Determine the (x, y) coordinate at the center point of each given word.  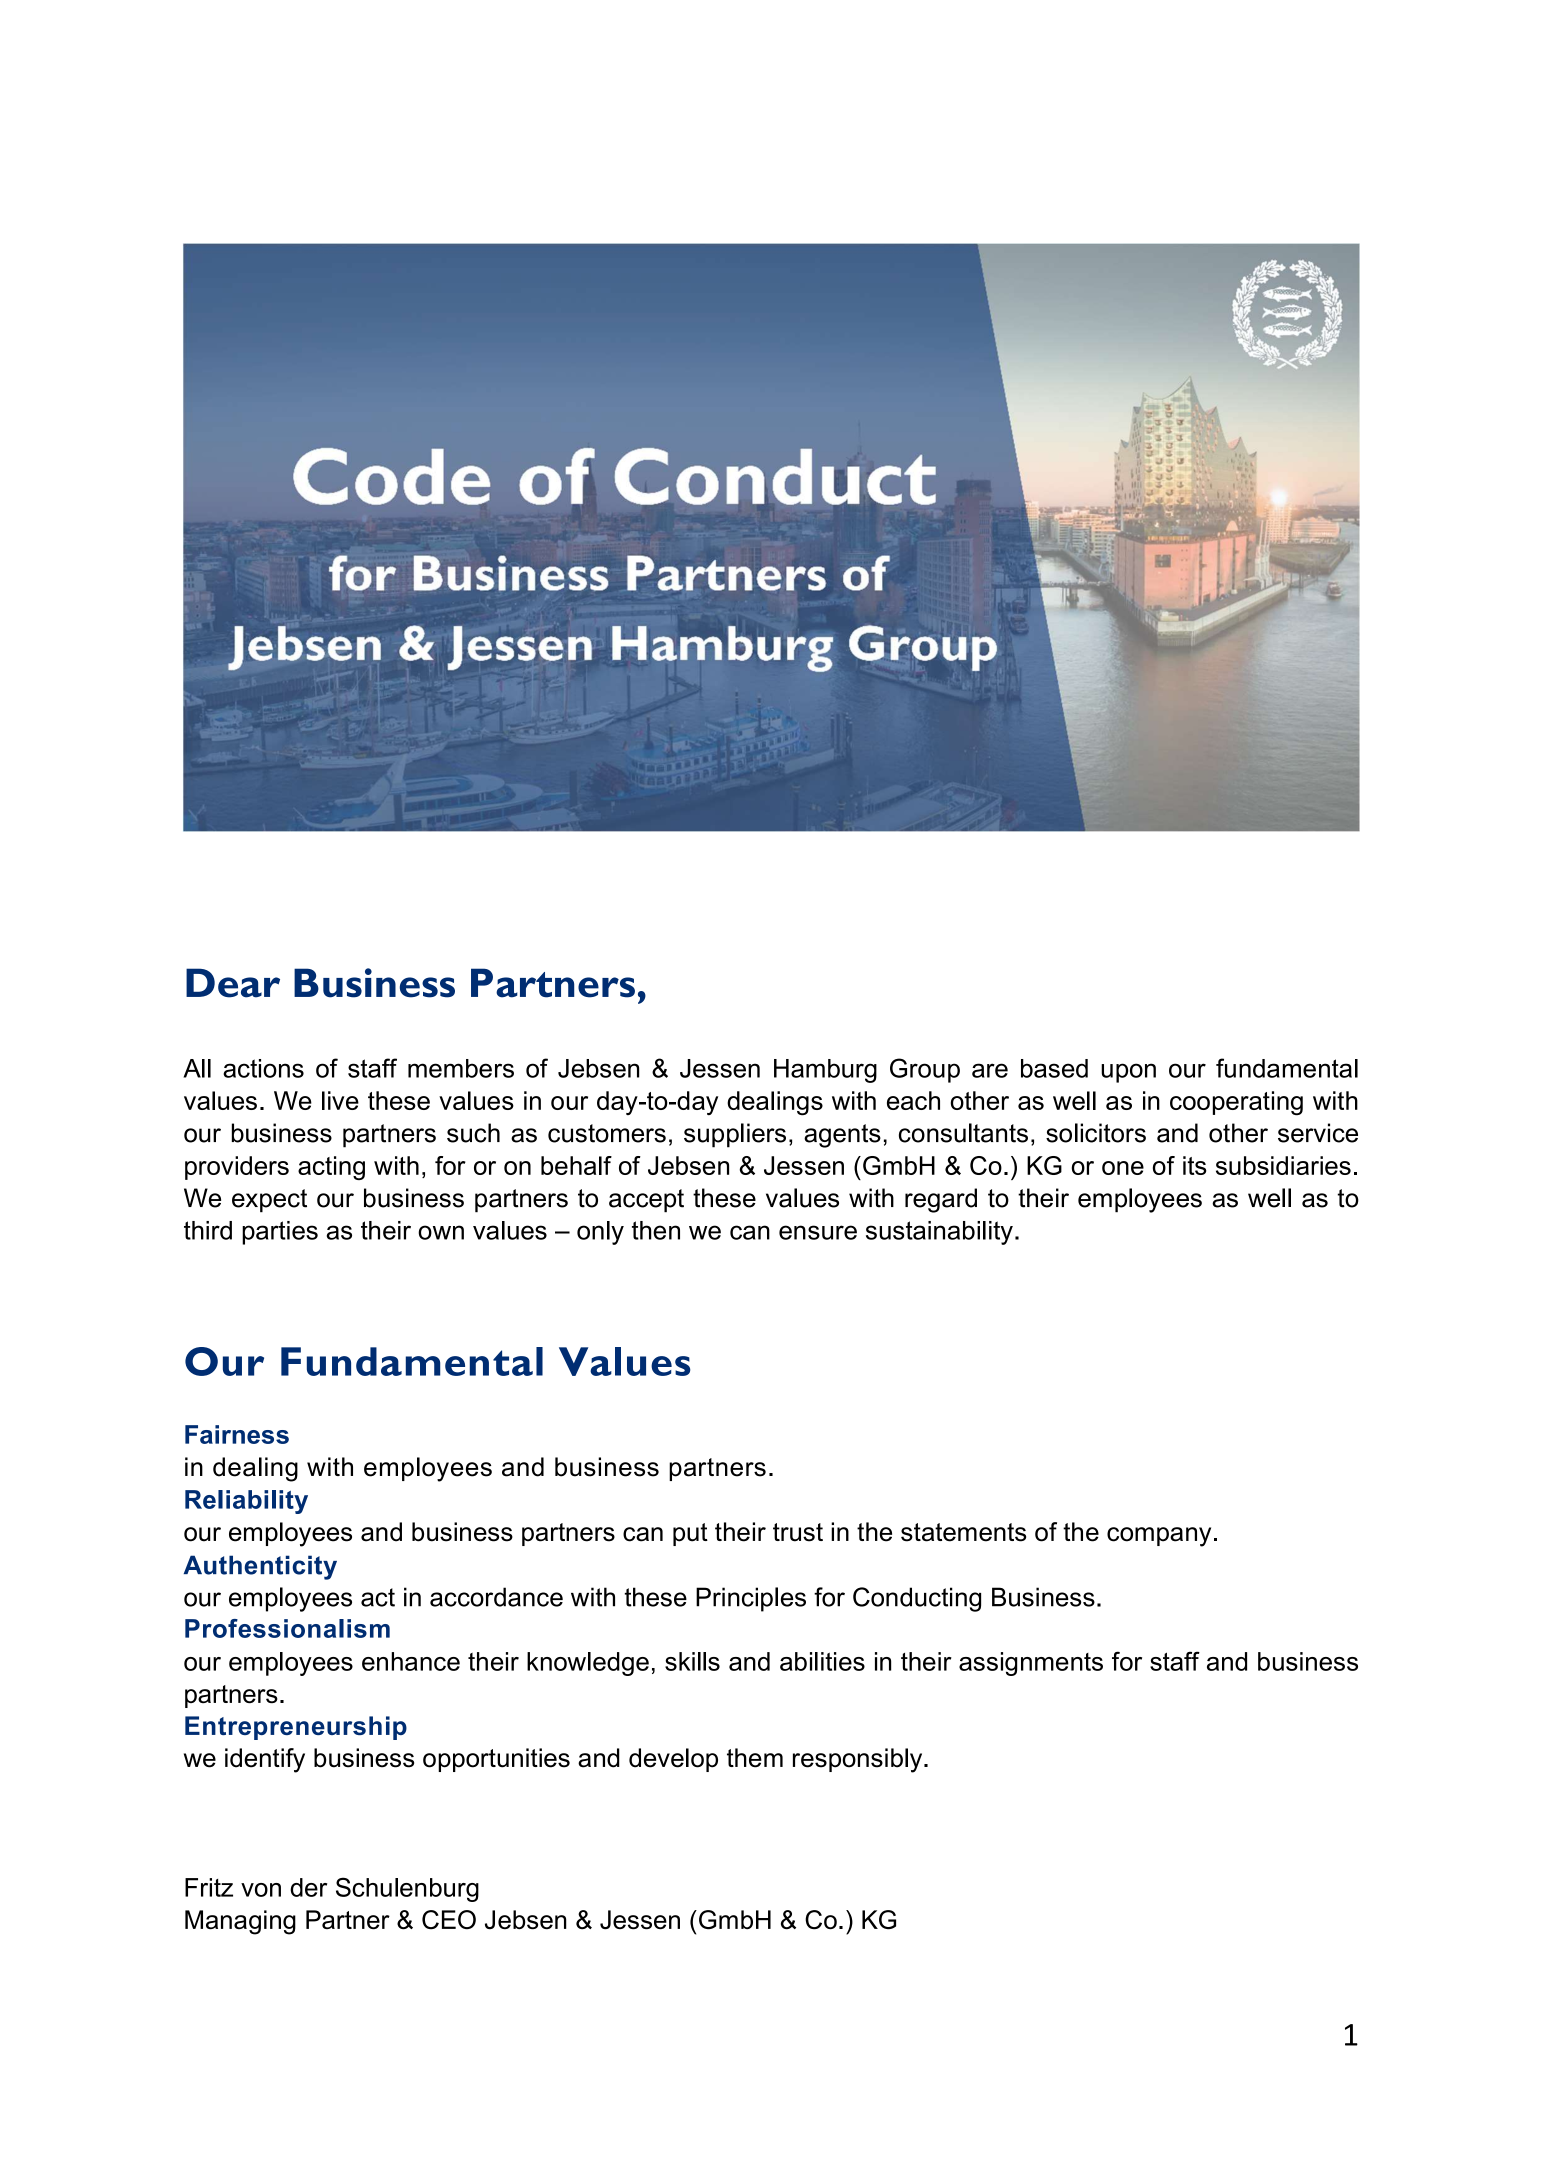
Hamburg (825, 1071)
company (1159, 1537)
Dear (233, 983)
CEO (449, 1920)
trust (798, 1532)
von (261, 1890)
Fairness (237, 1434)
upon (1128, 1073)
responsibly (859, 1760)
